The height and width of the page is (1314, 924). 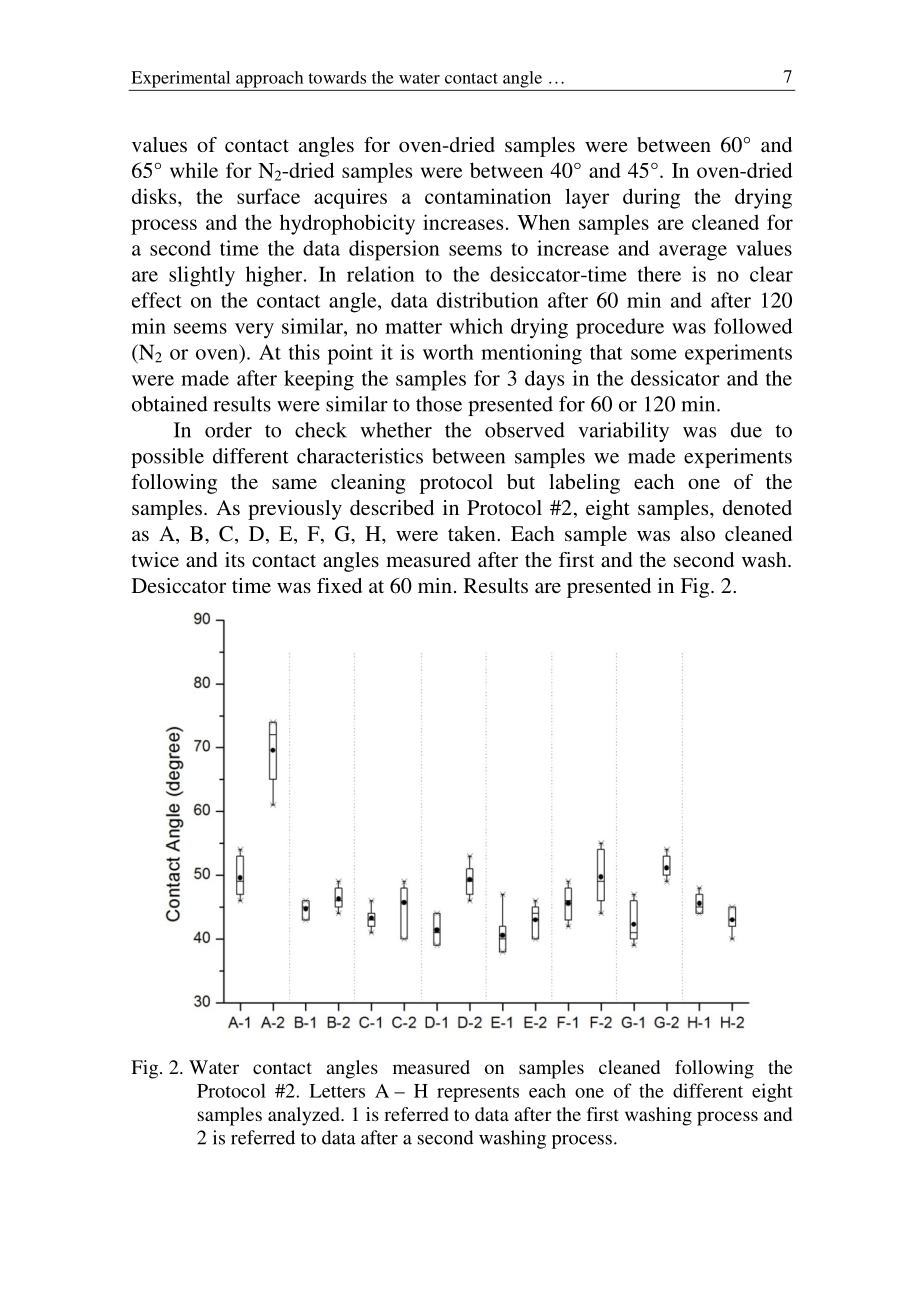 I want to click on fixed, so click(x=339, y=585).
